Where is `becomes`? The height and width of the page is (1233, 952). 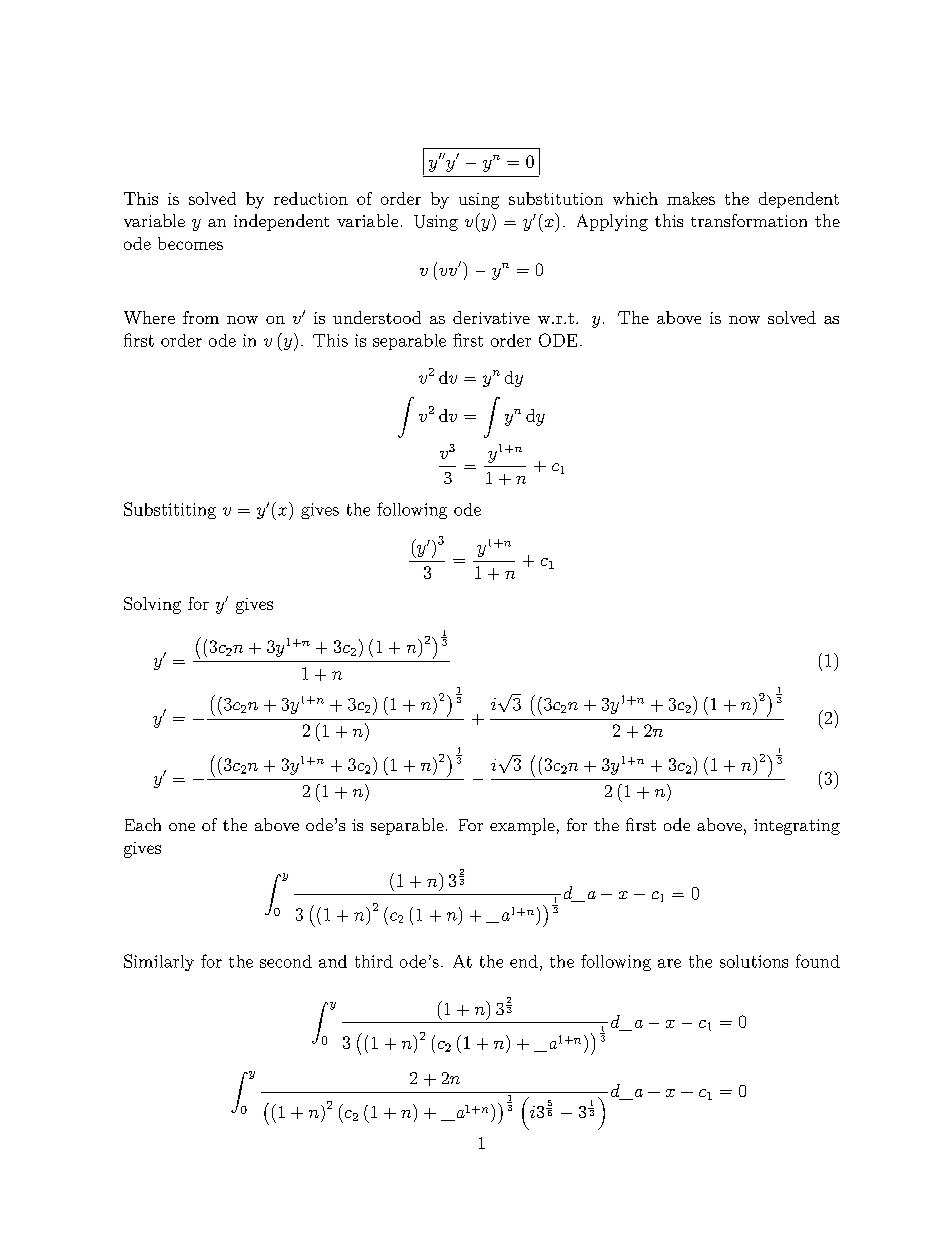
becomes is located at coordinates (190, 243).
